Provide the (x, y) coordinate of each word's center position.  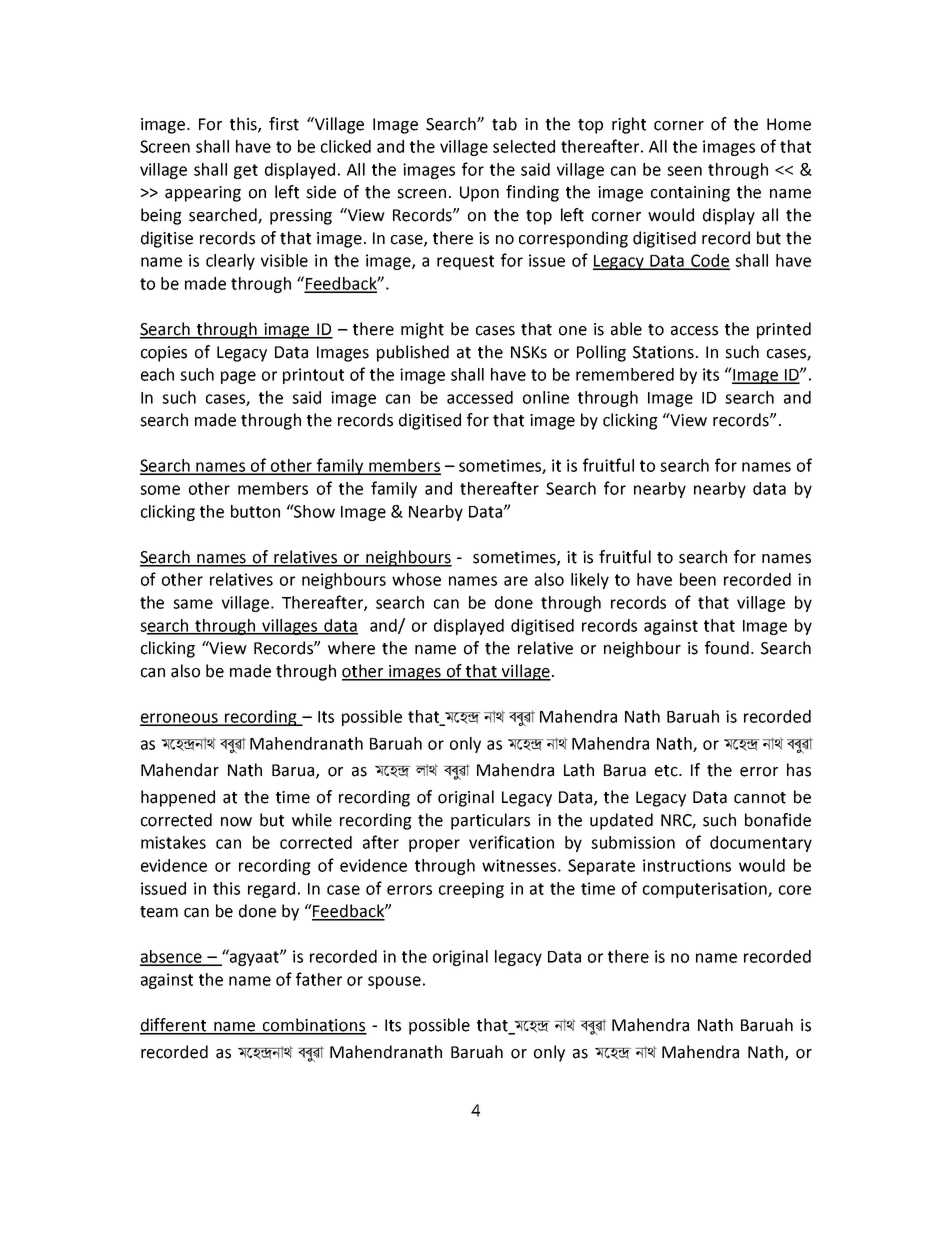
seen (684, 171)
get (246, 171)
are (516, 581)
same (193, 604)
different (174, 1026)
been (698, 579)
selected (524, 146)
